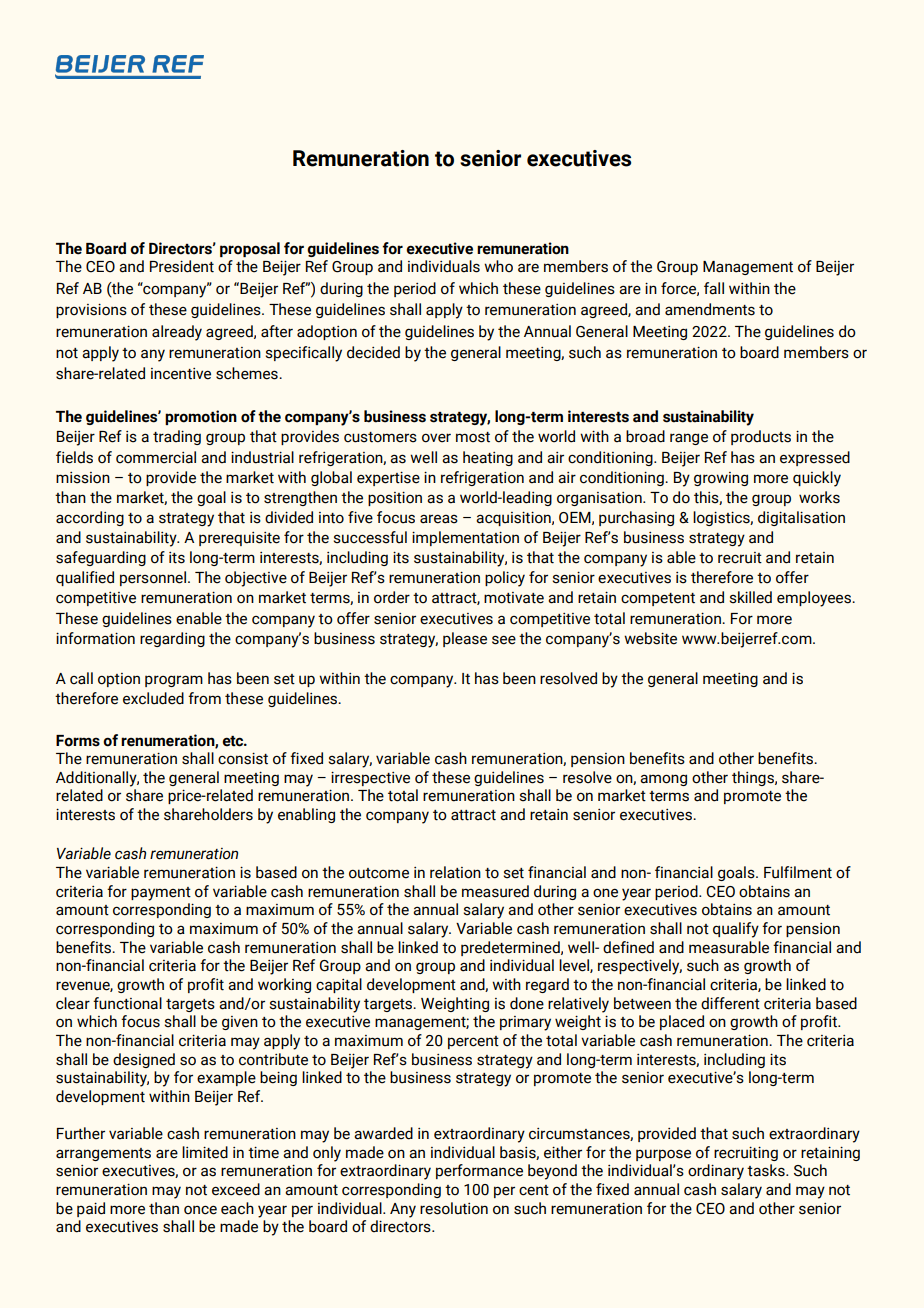  What do you see at coordinates (714, 288) in the image?
I see `fall` at bounding box center [714, 288].
